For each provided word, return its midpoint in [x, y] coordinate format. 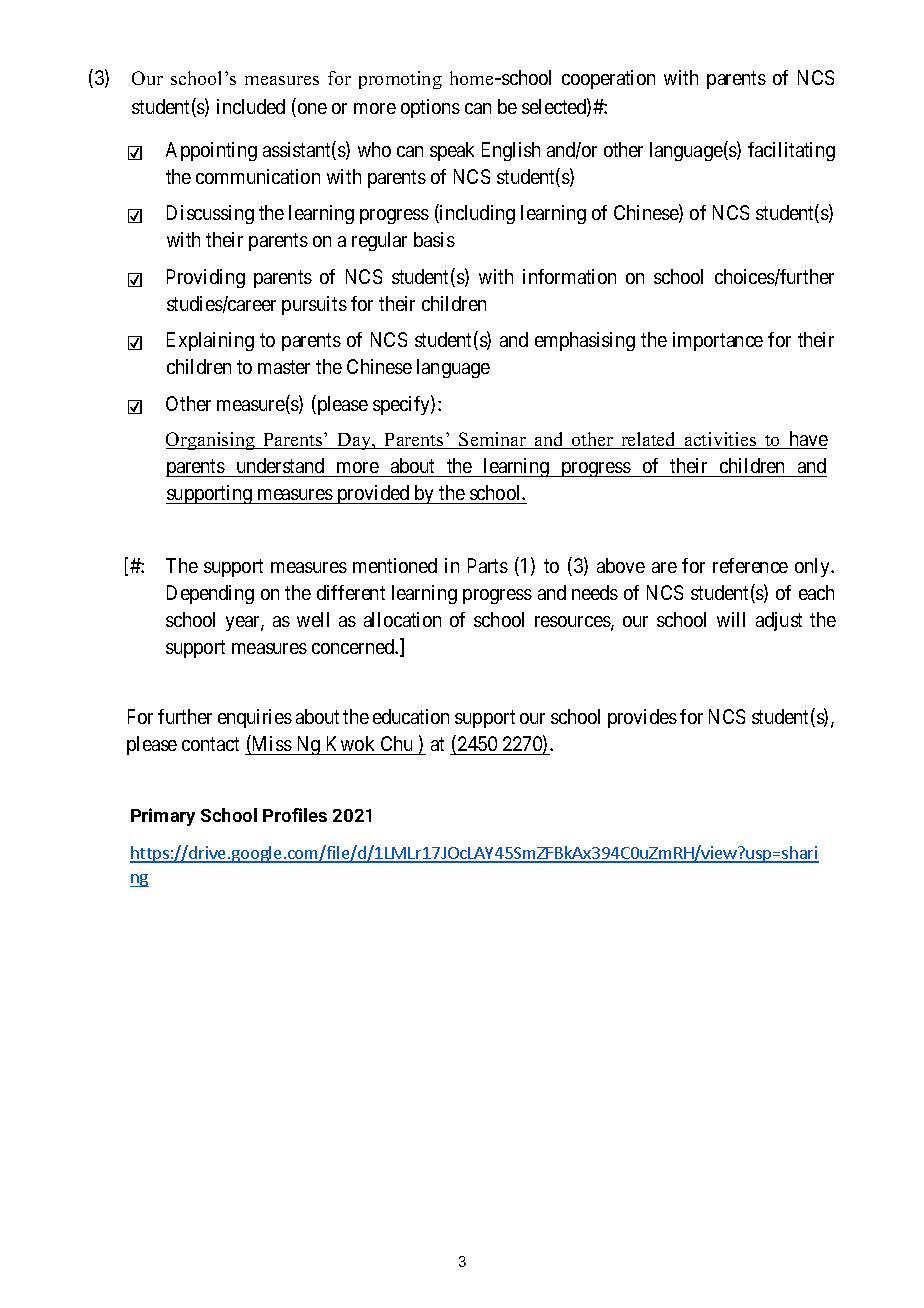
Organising [212, 441]
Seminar [493, 440]
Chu [396, 743]
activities [720, 440]
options [430, 108]
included [251, 106]
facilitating [791, 151]
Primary [163, 817]
